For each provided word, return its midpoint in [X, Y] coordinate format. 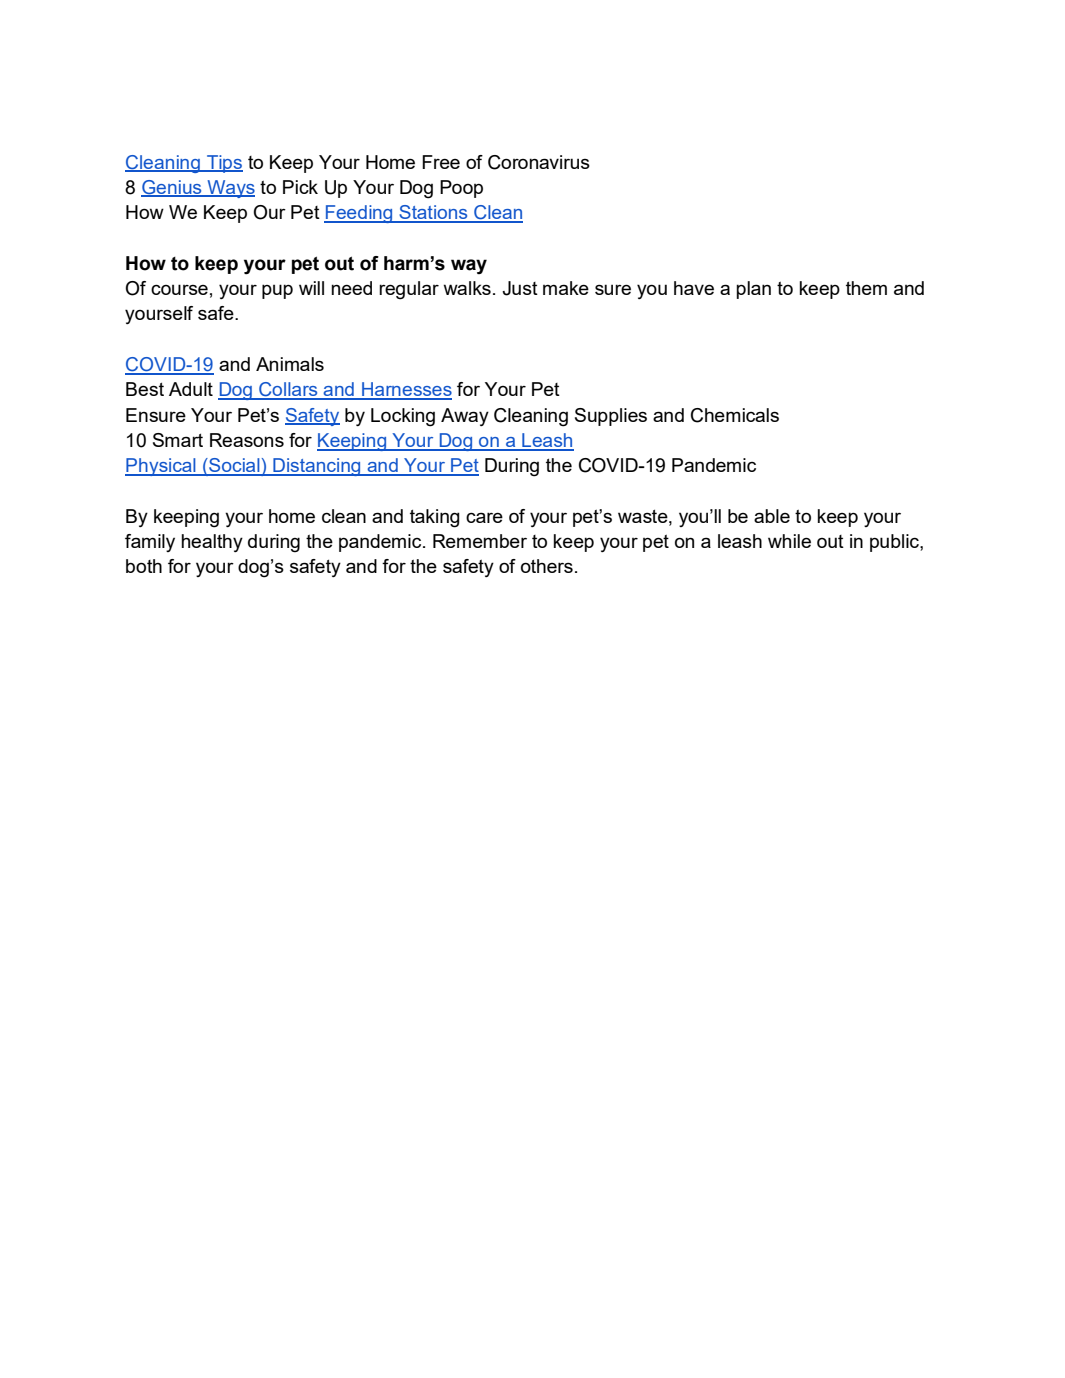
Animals [290, 364]
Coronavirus [539, 162]
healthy [212, 543]
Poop [461, 189]
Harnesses [406, 390]
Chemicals [735, 415]
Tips [224, 164]
